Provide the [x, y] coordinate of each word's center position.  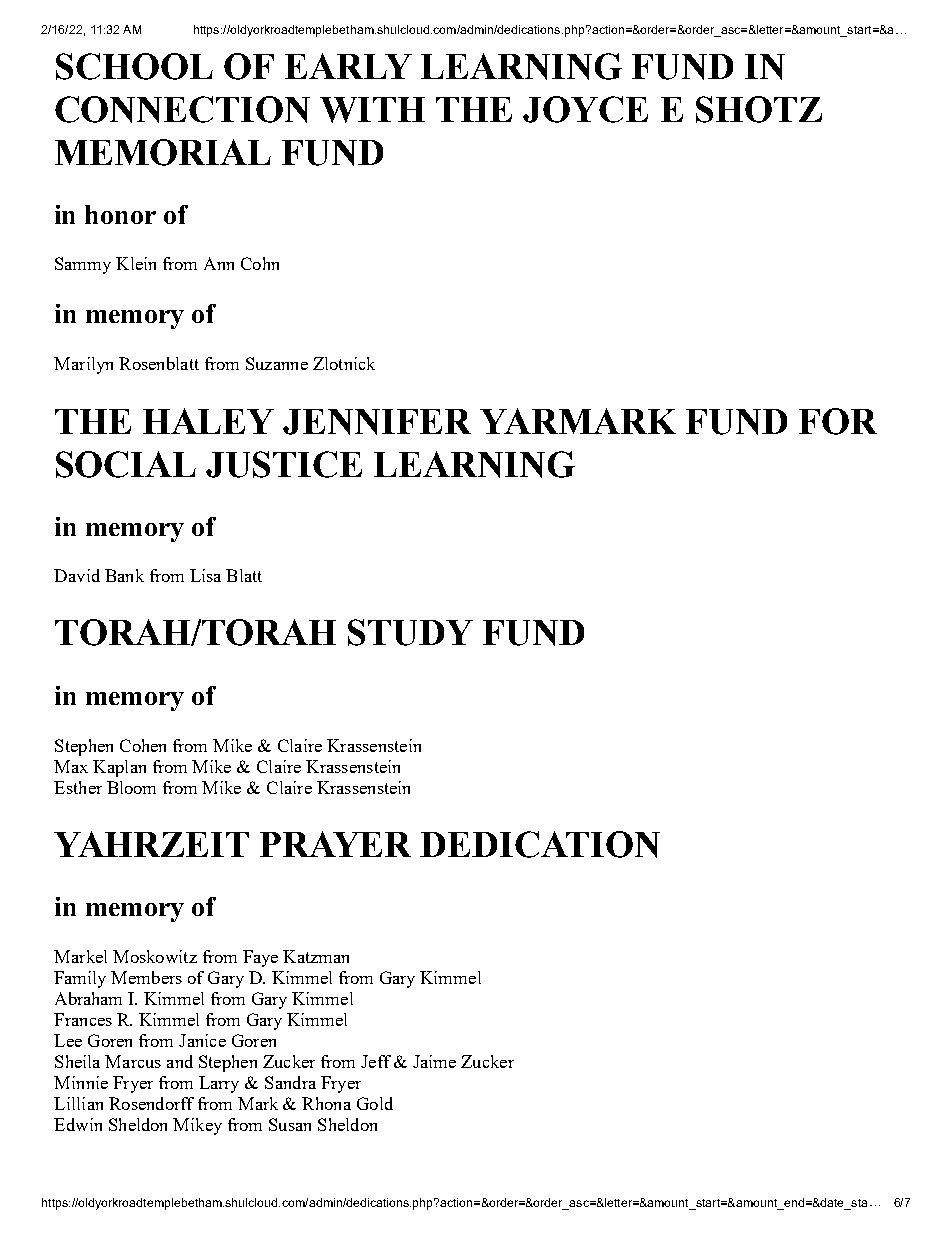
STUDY [410, 632]
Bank [124, 575]
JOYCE [585, 109]
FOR [838, 421]
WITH [372, 110]
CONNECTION [182, 109]
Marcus [133, 1061]
